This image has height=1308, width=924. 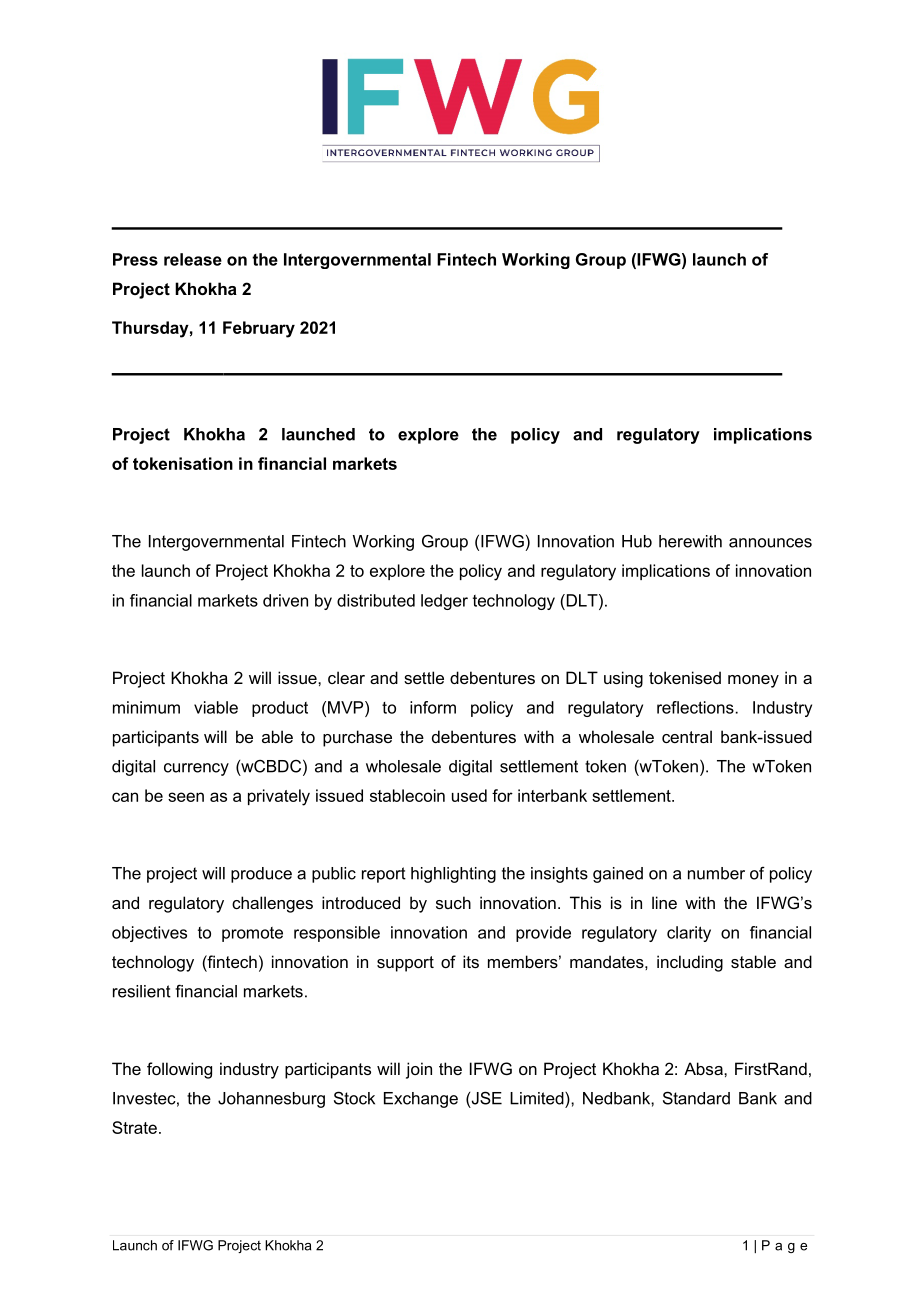 What do you see at coordinates (444, 602) in the image?
I see `ledger` at bounding box center [444, 602].
